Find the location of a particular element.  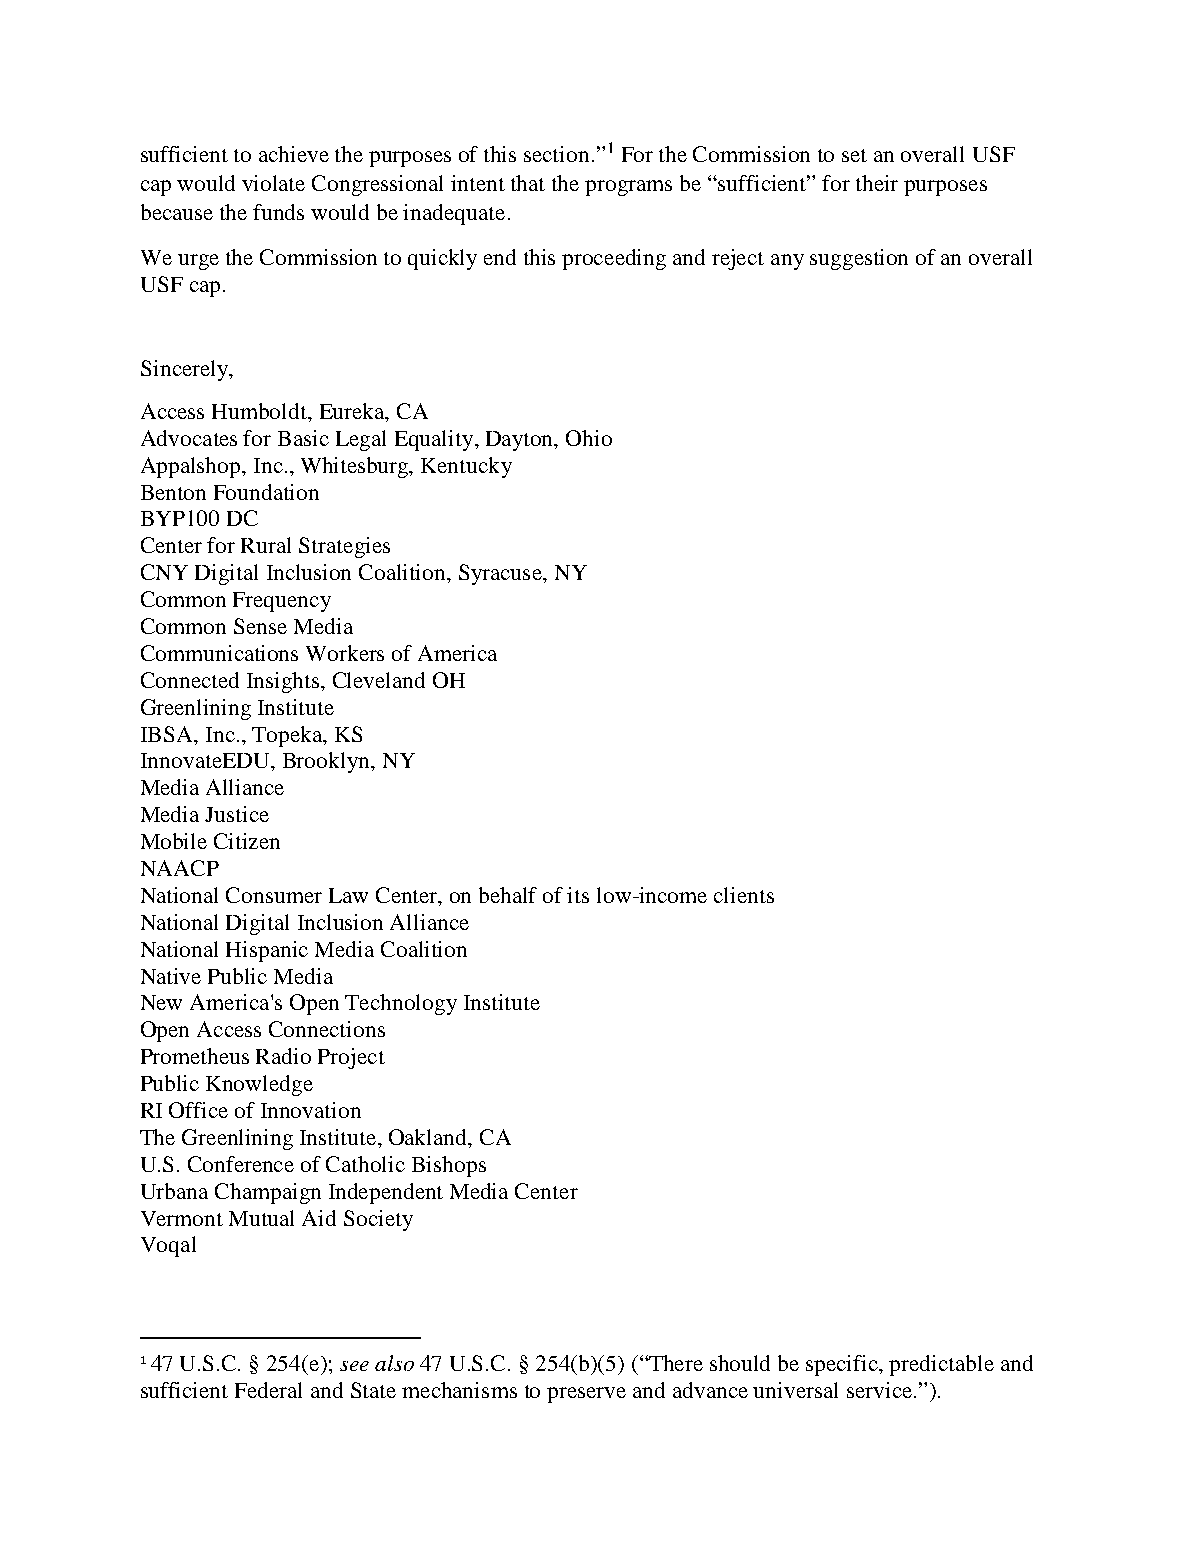

Frequency is located at coordinates (282, 602).
